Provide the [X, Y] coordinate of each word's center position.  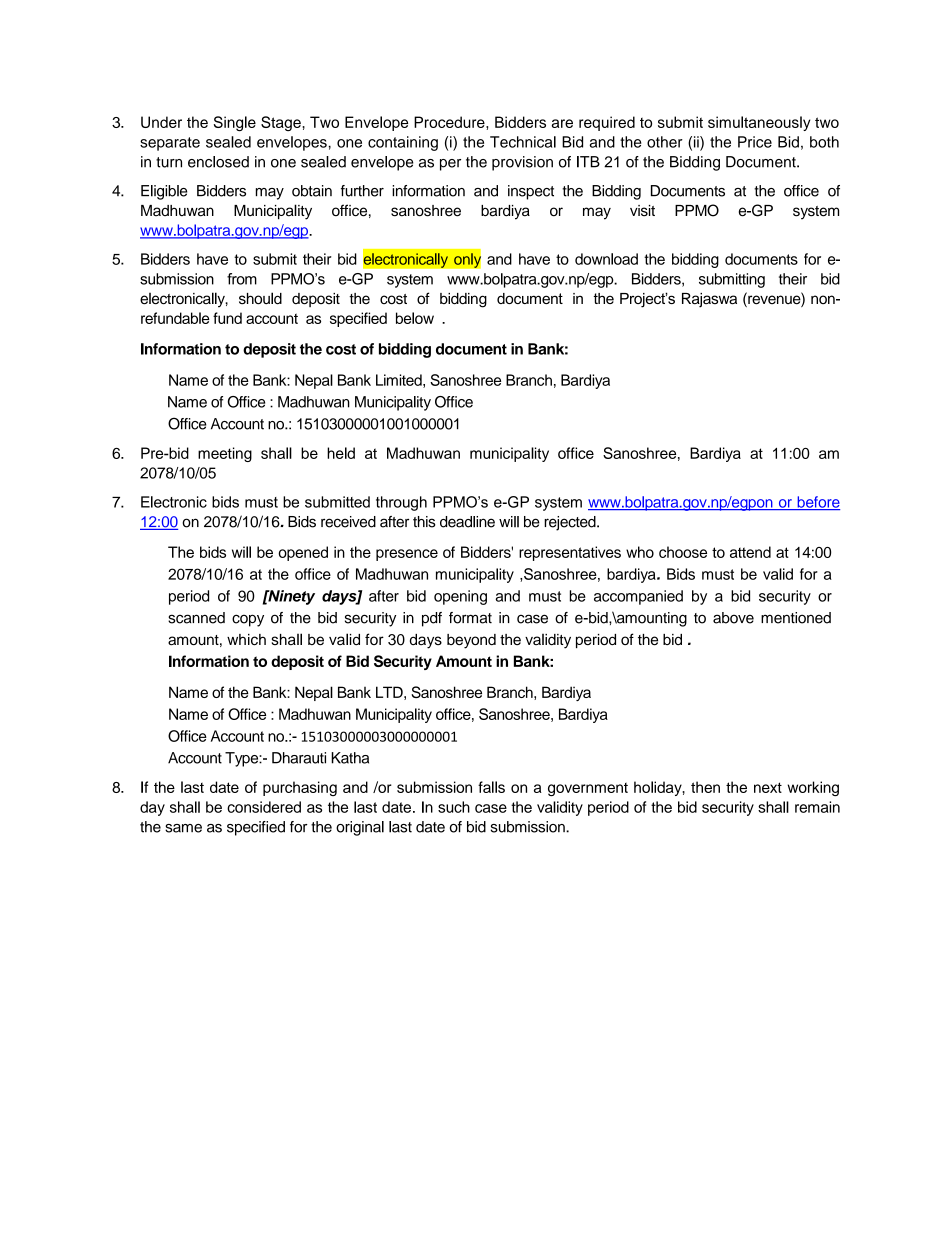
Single [235, 123]
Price [755, 142]
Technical [523, 142]
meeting [225, 454]
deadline [467, 522]
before [817, 503]
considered [264, 807]
